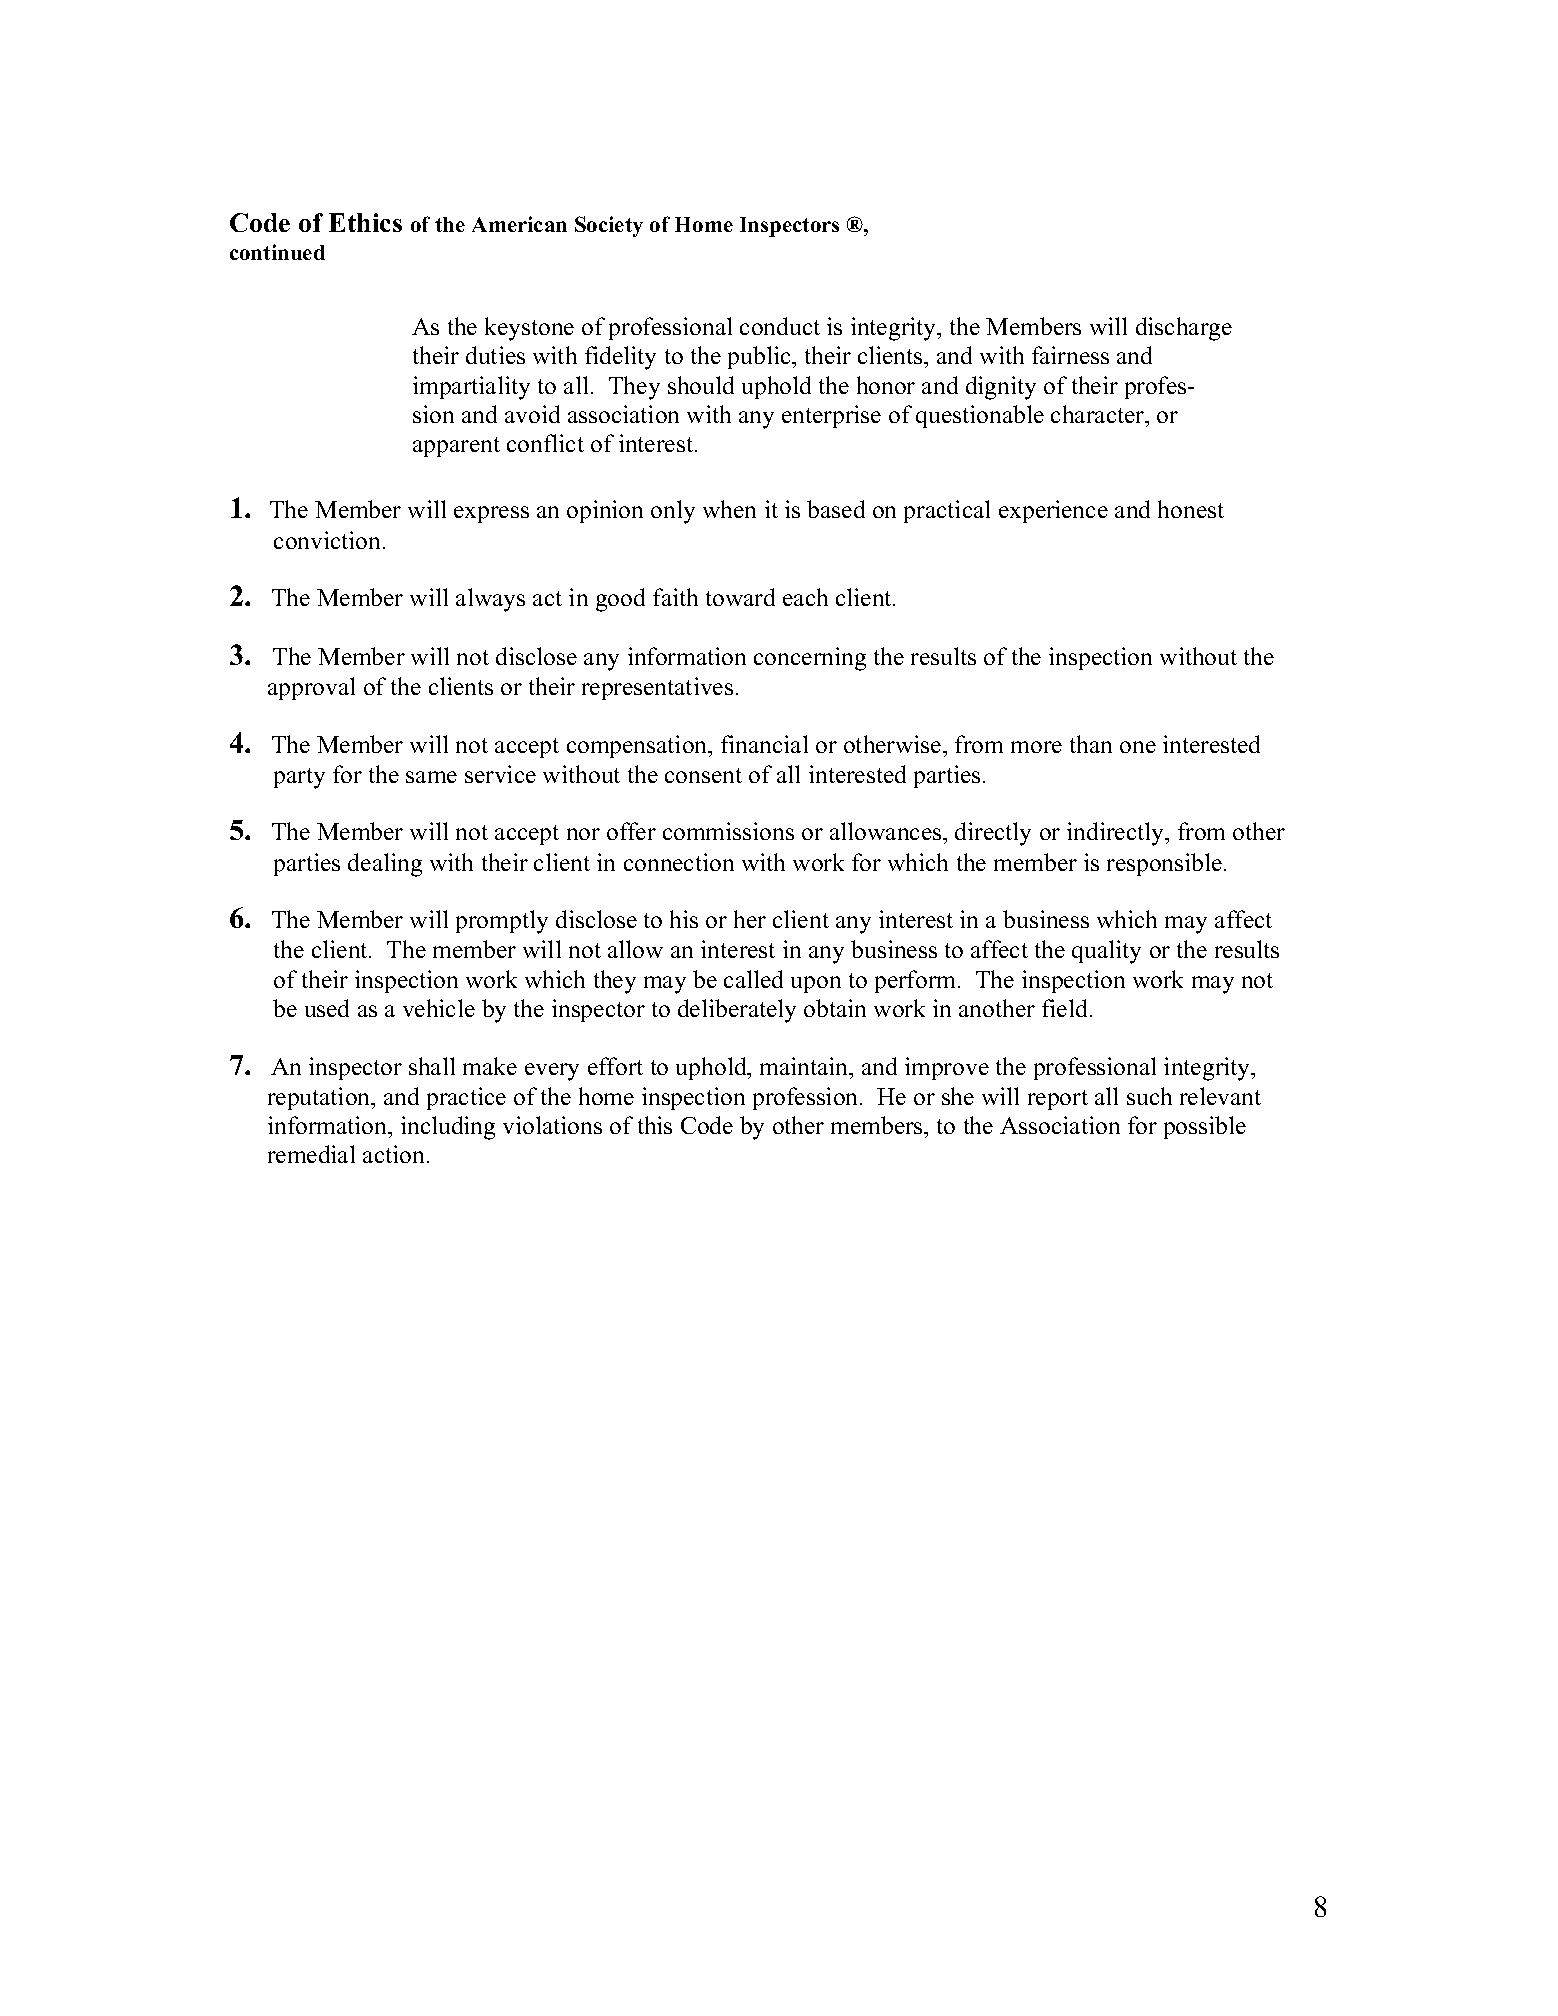 The height and width of the image is (2016, 1558). What do you see at coordinates (1184, 329) in the image?
I see `discharge` at bounding box center [1184, 329].
